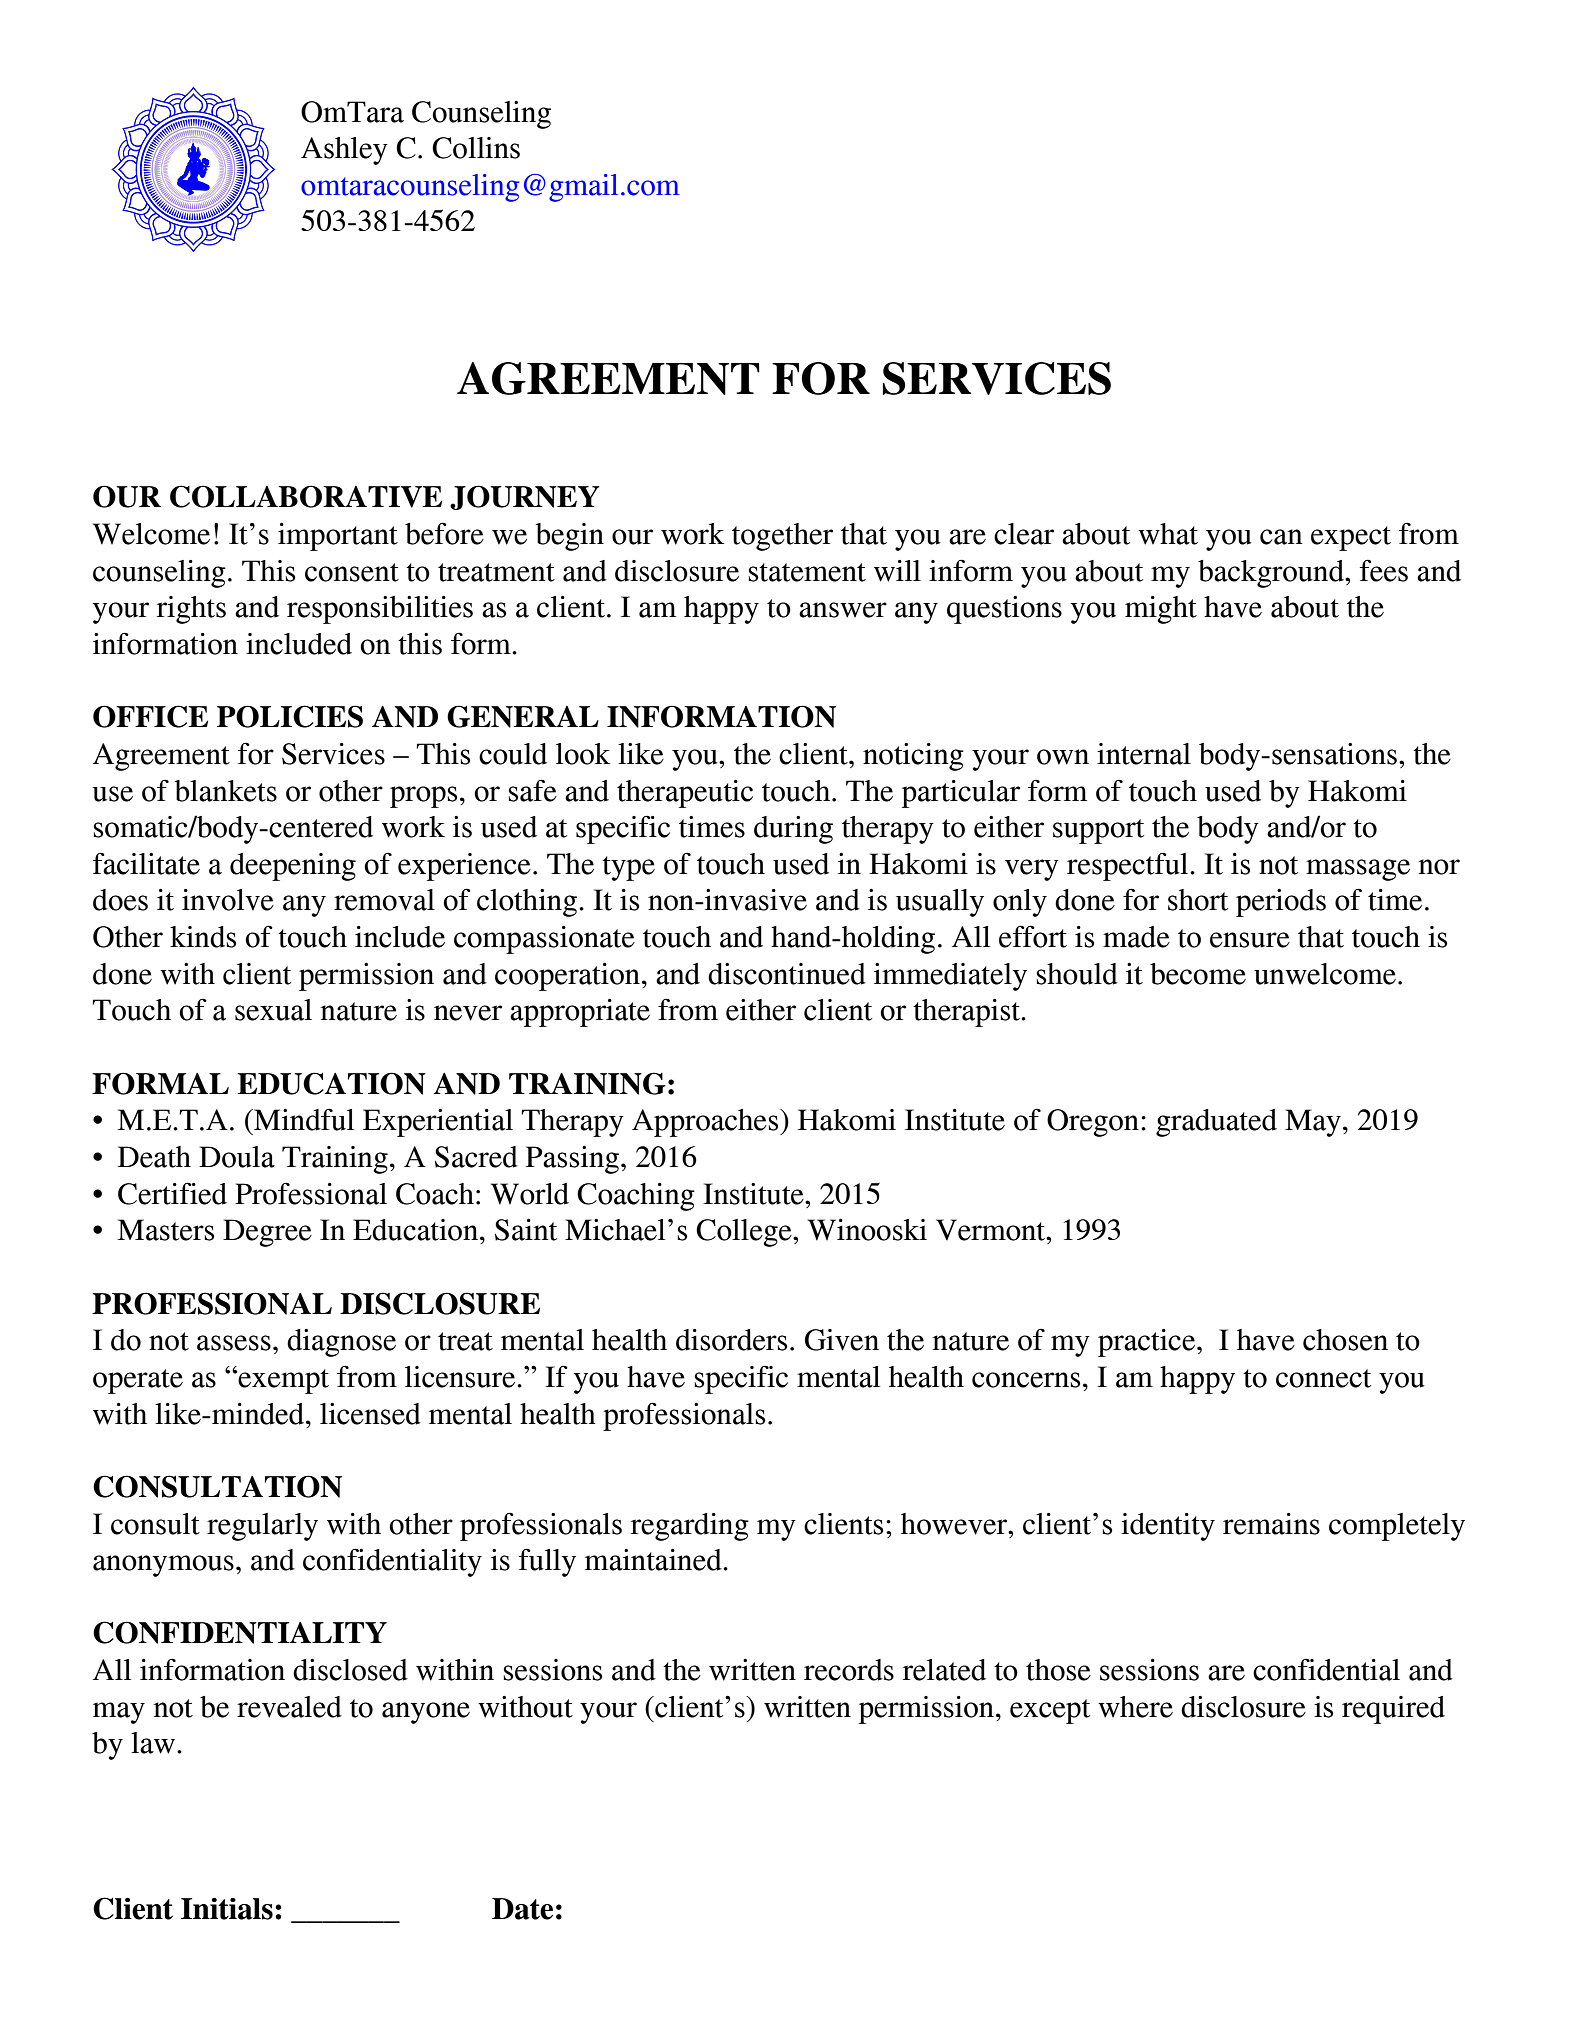  Describe the element at coordinates (1198, 974) in the screenshot. I see `become` at that location.
